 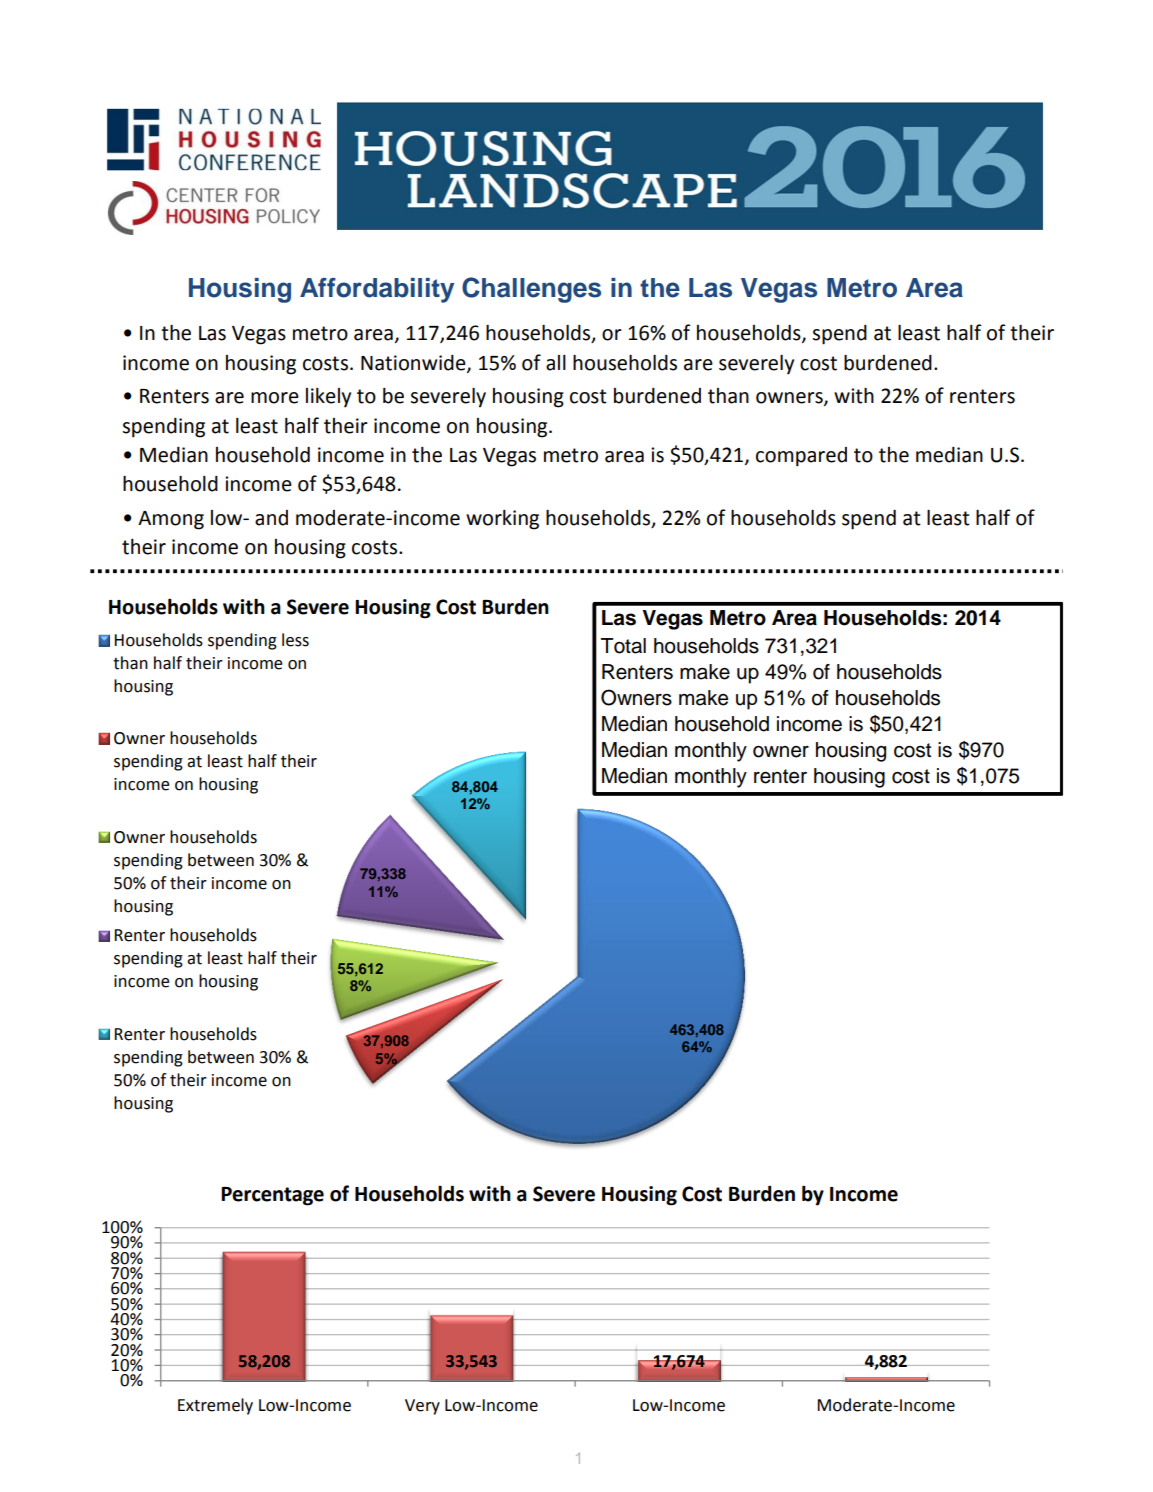 What do you see at coordinates (275, 398) in the screenshot?
I see `more` at bounding box center [275, 398].
